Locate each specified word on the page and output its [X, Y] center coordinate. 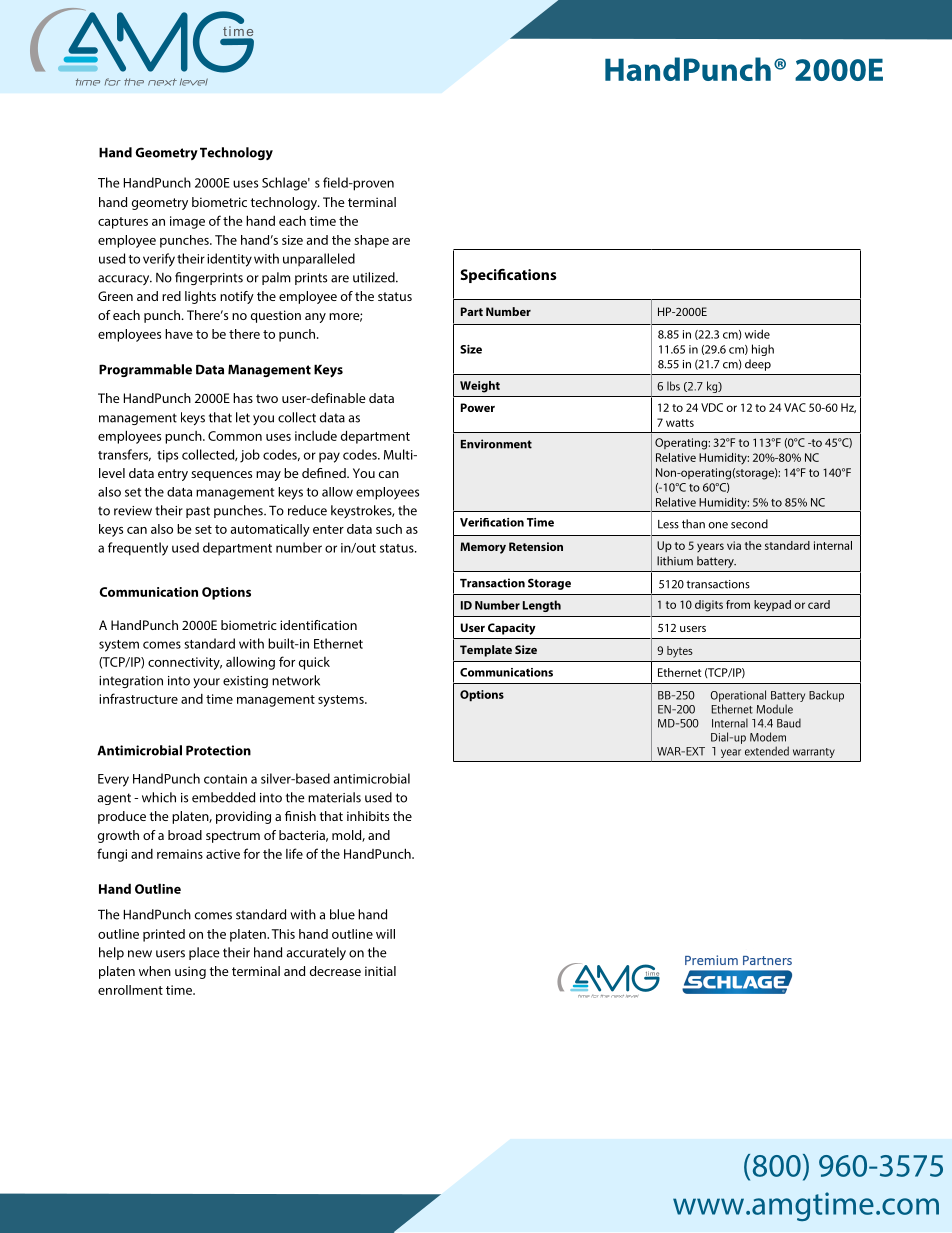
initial [380, 971]
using [190, 972]
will [385, 934]
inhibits [368, 816]
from [738, 604]
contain [225, 779]
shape [371, 241]
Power [478, 407]
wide [757, 334]
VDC [712, 407]
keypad [772, 606]
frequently [138, 549]
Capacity [512, 629]
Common [235, 436]
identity [229, 260]
